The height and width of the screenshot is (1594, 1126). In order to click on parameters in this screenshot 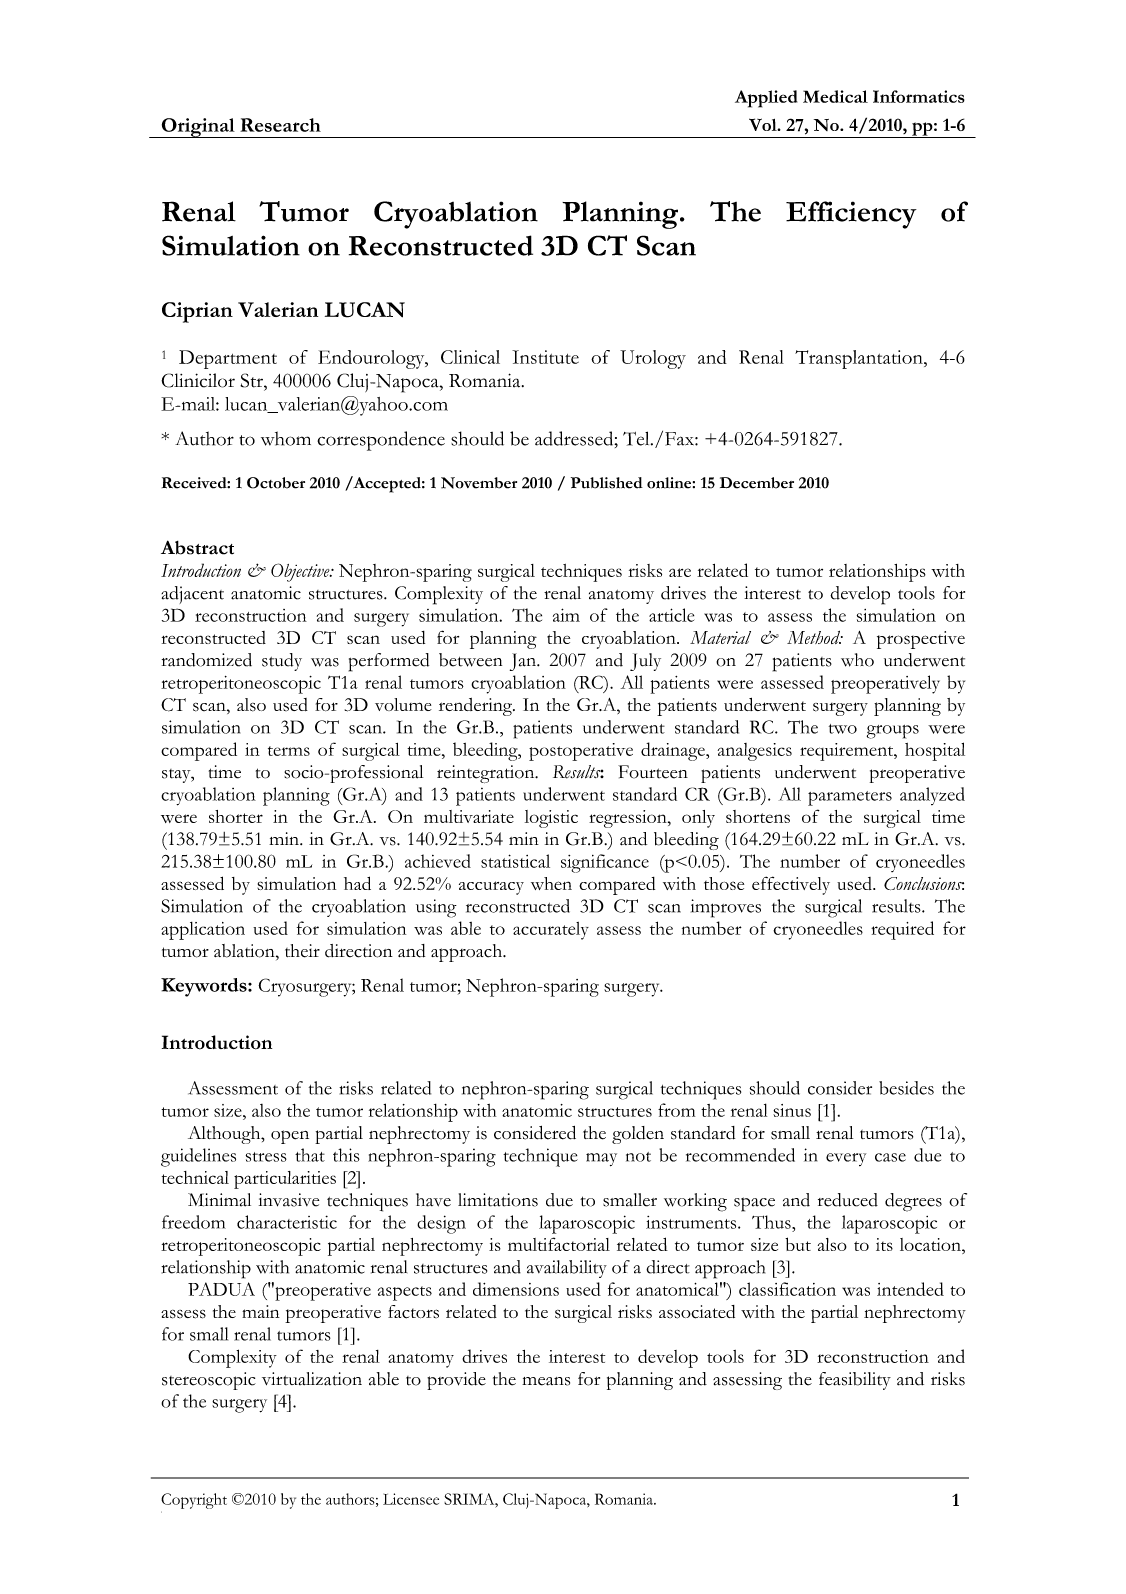, I will do `click(850, 798)`.
